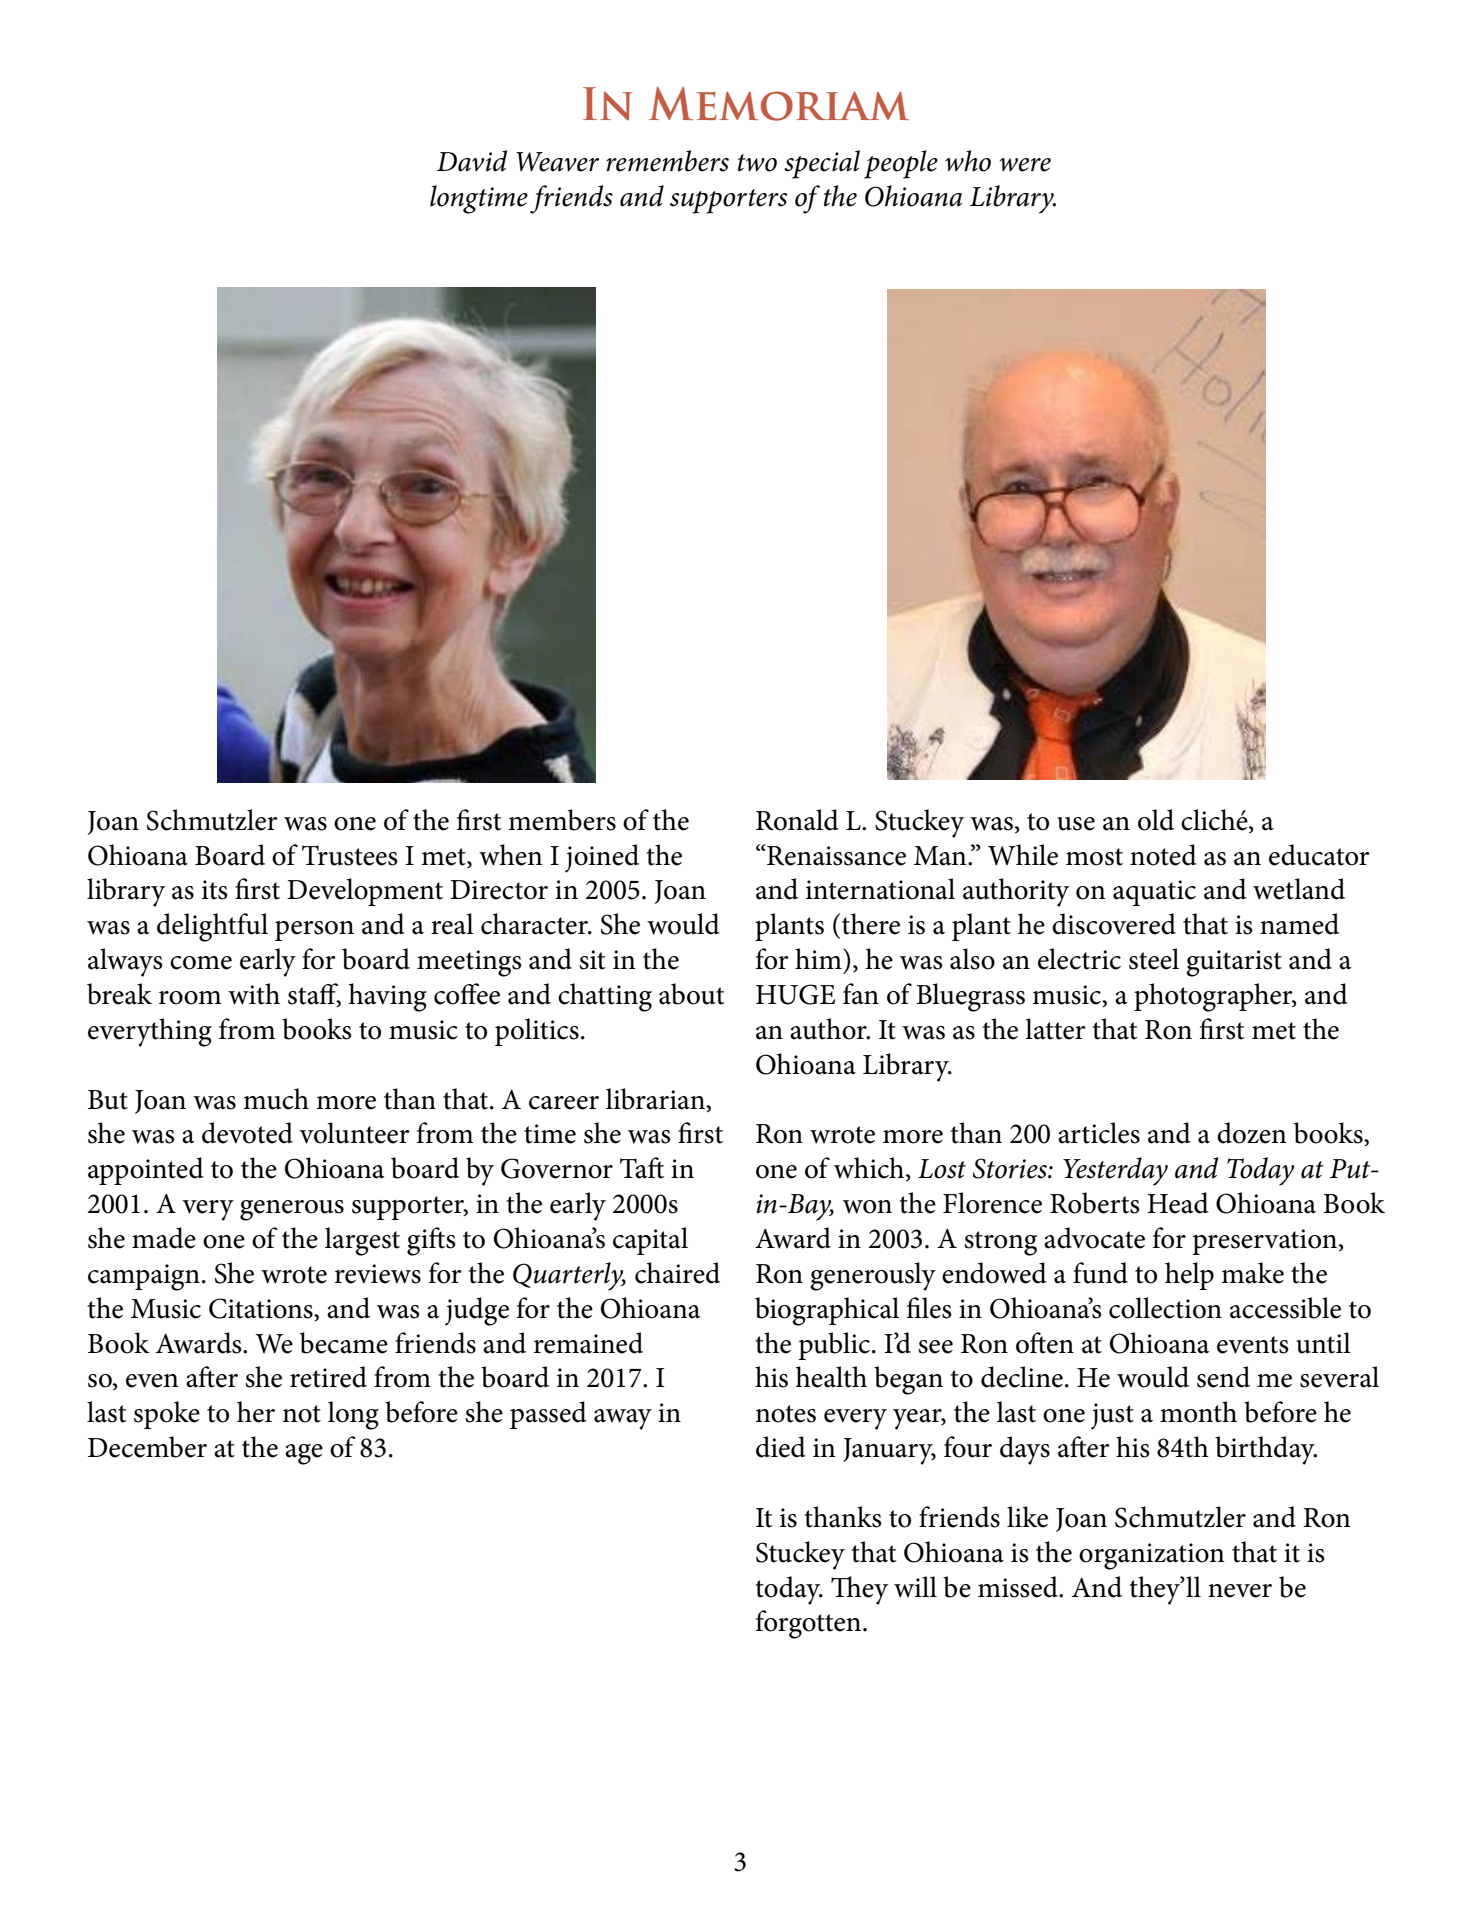 This screenshot has width=1481, height=1917. Describe the element at coordinates (797, 820) in the screenshot. I see `Ronald` at that location.
